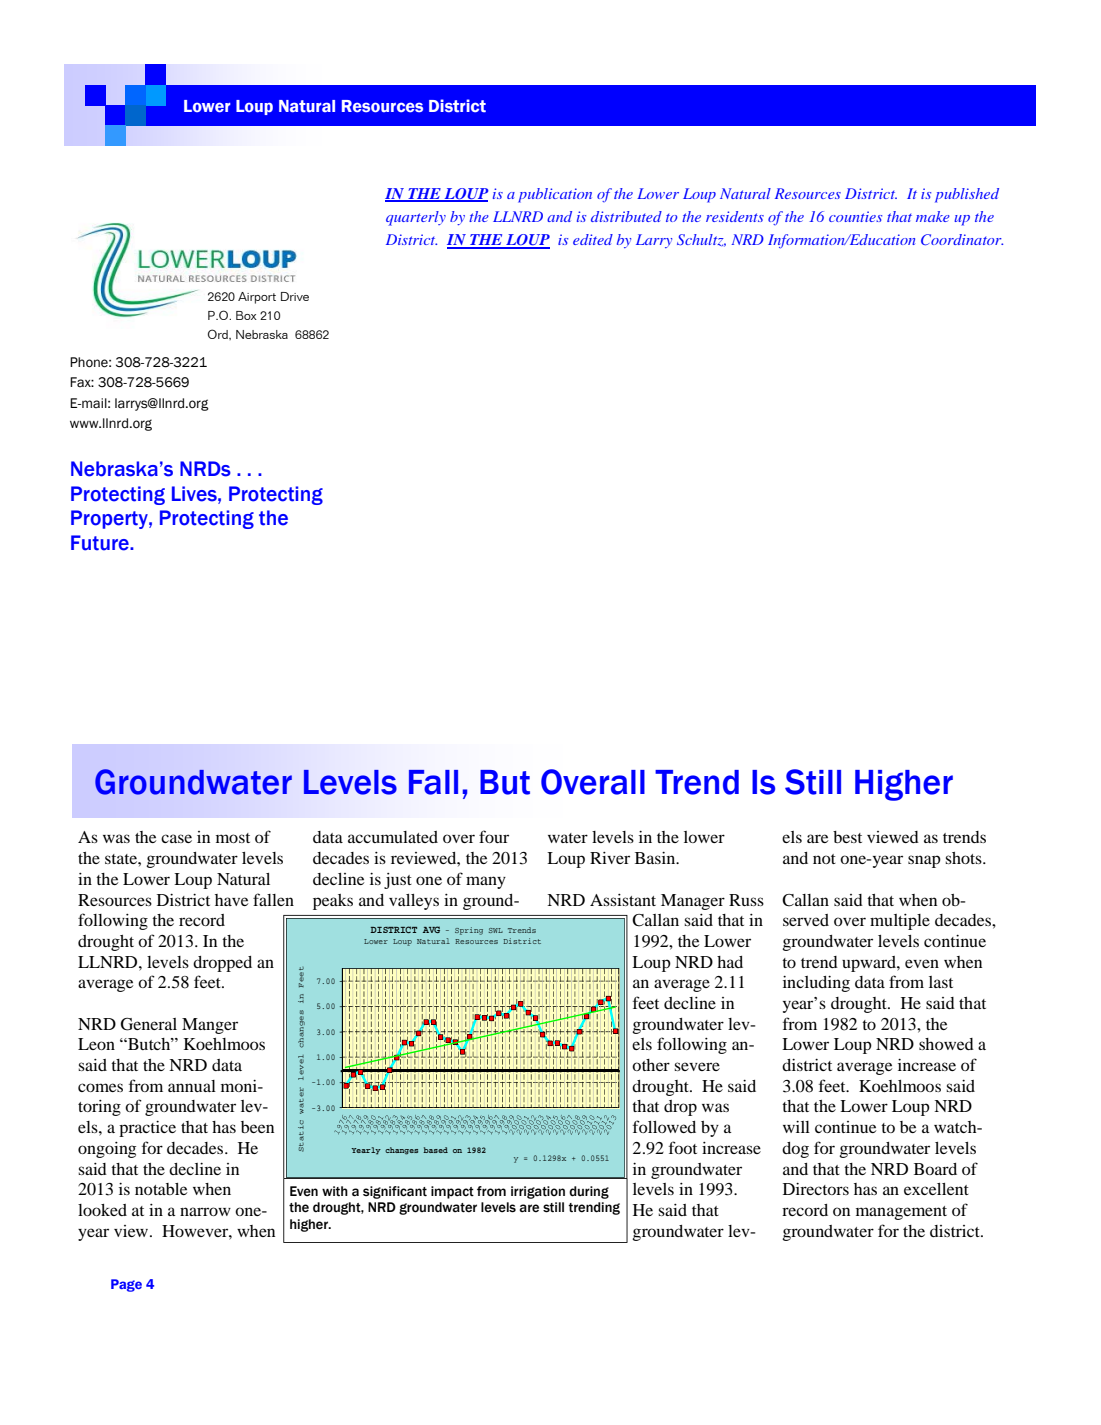 The width and height of the screenshot is (1101, 1425). Describe the element at coordinates (496, 930) in the screenshot. I see `SWL` at that location.
